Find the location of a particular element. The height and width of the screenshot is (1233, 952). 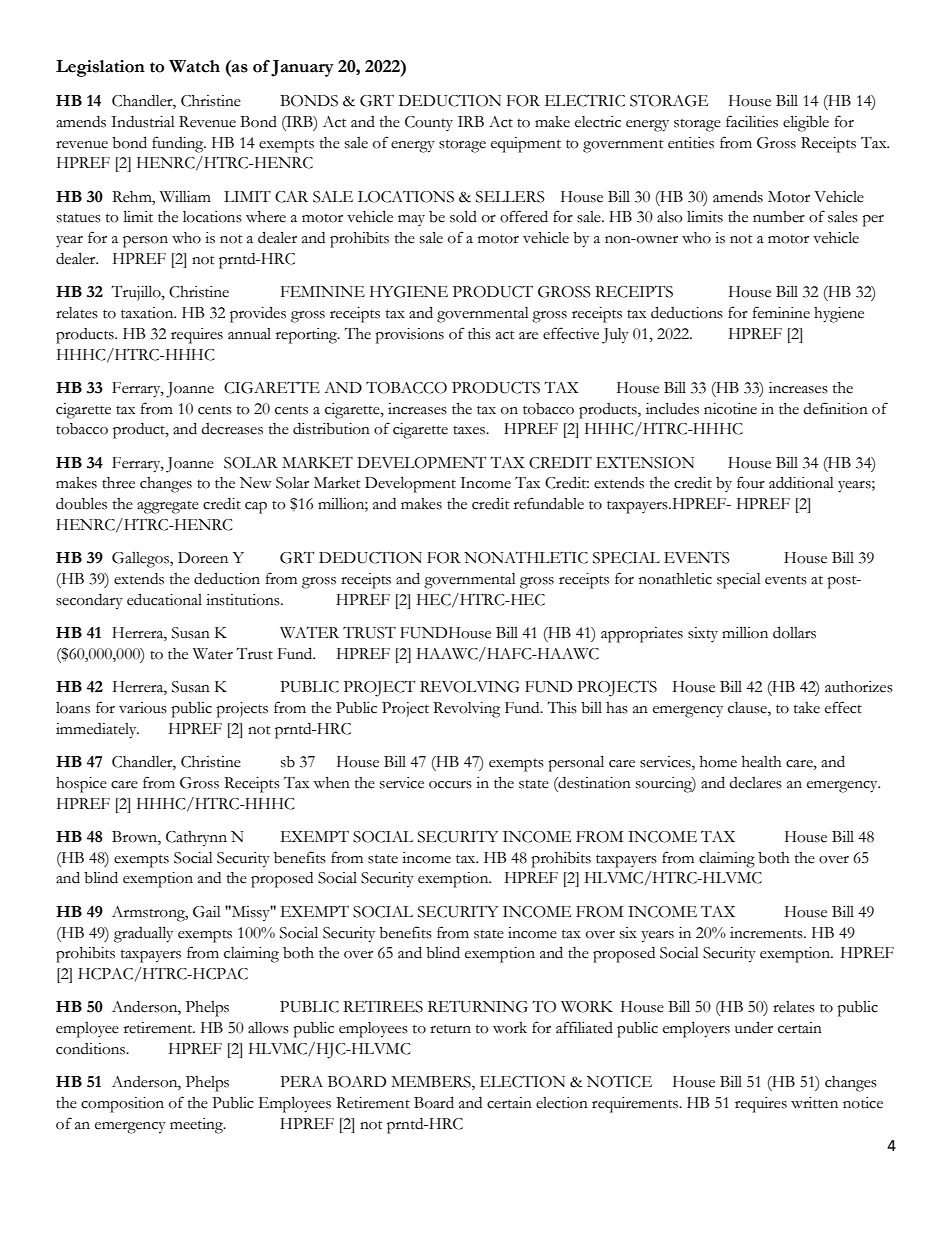

written is located at coordinates (814, 1103).
